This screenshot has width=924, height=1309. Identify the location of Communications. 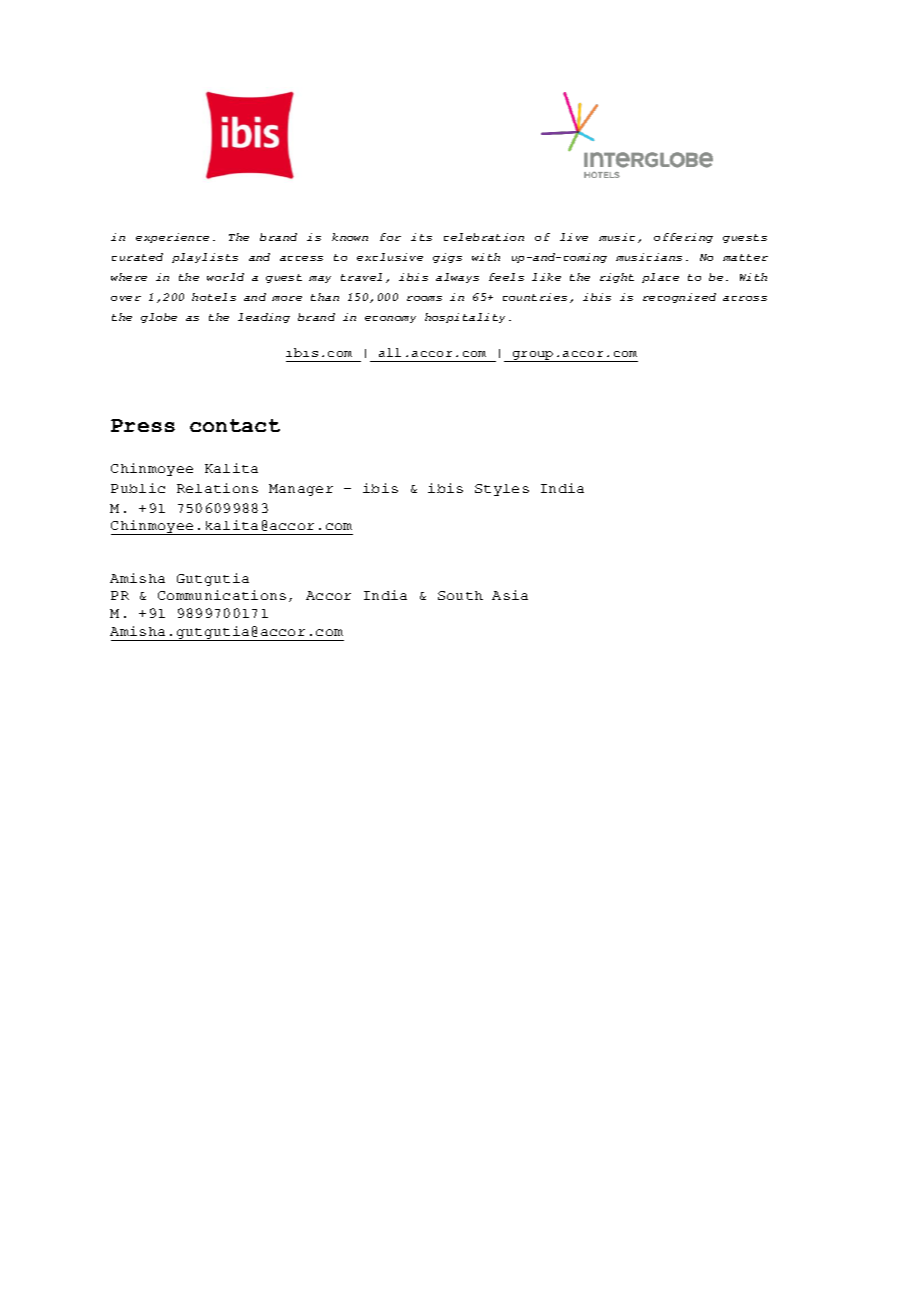
(222, 595).
